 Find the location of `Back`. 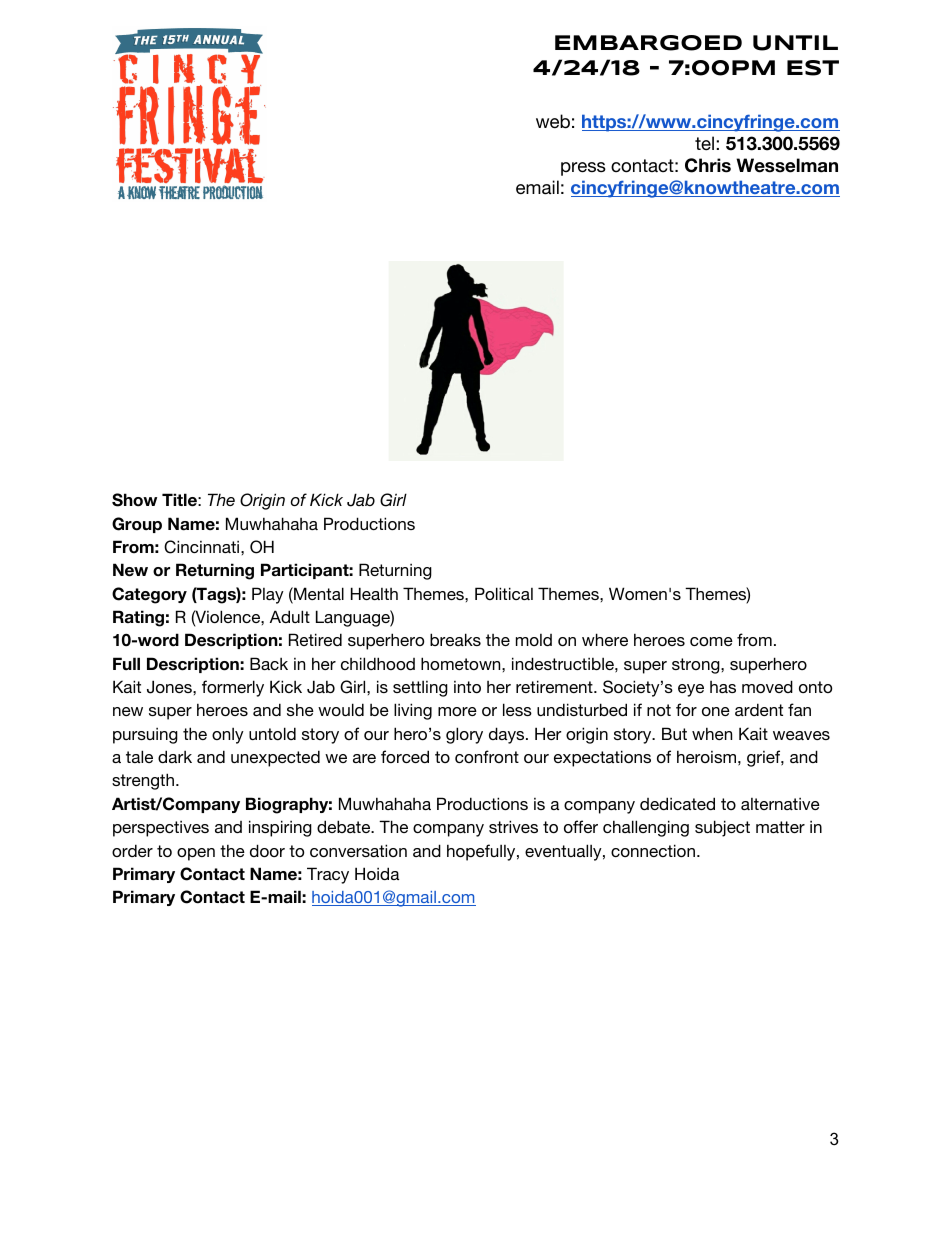

Back is located at coordinates (269, 663).
